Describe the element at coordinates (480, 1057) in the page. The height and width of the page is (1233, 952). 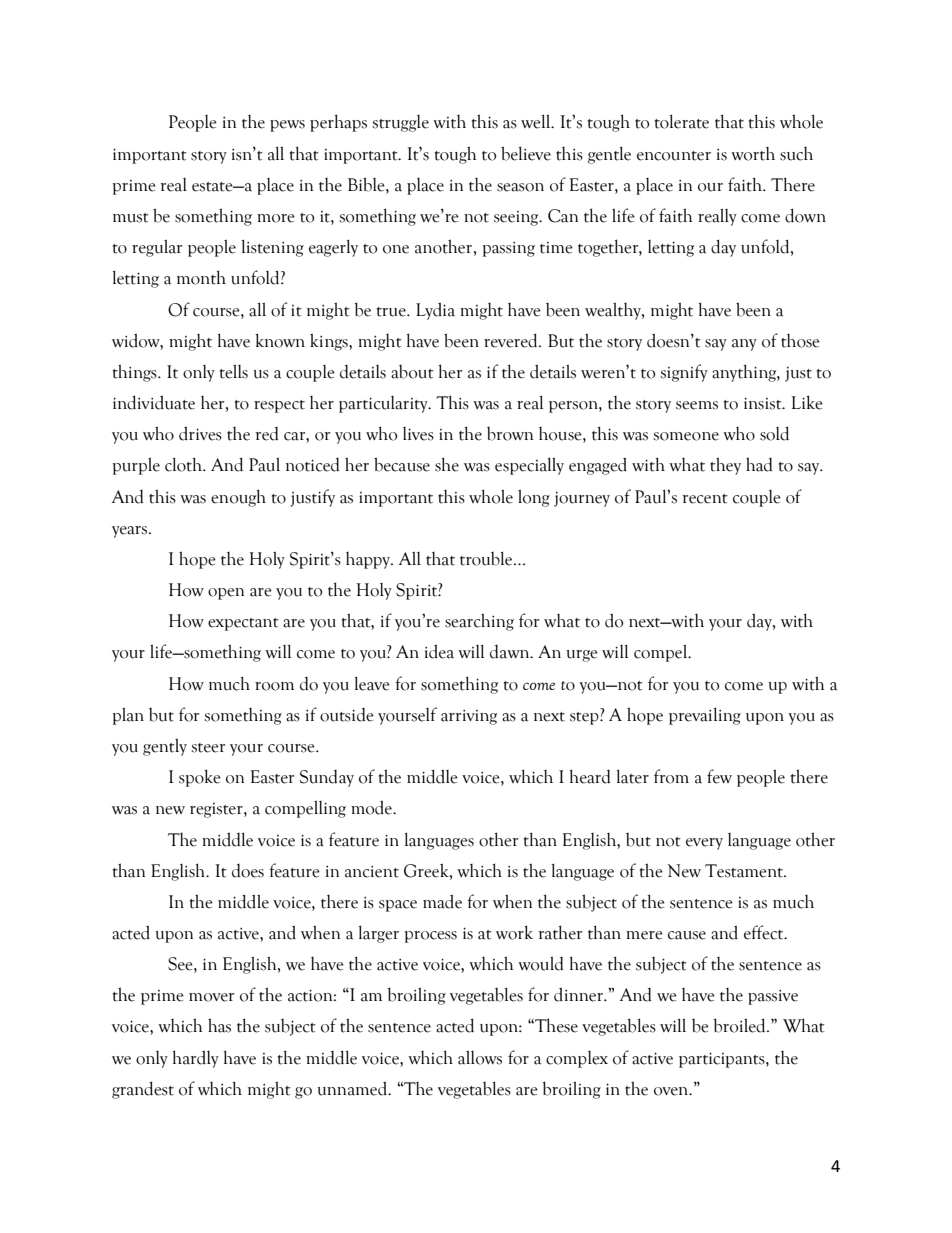
I see `allows` at that location.
